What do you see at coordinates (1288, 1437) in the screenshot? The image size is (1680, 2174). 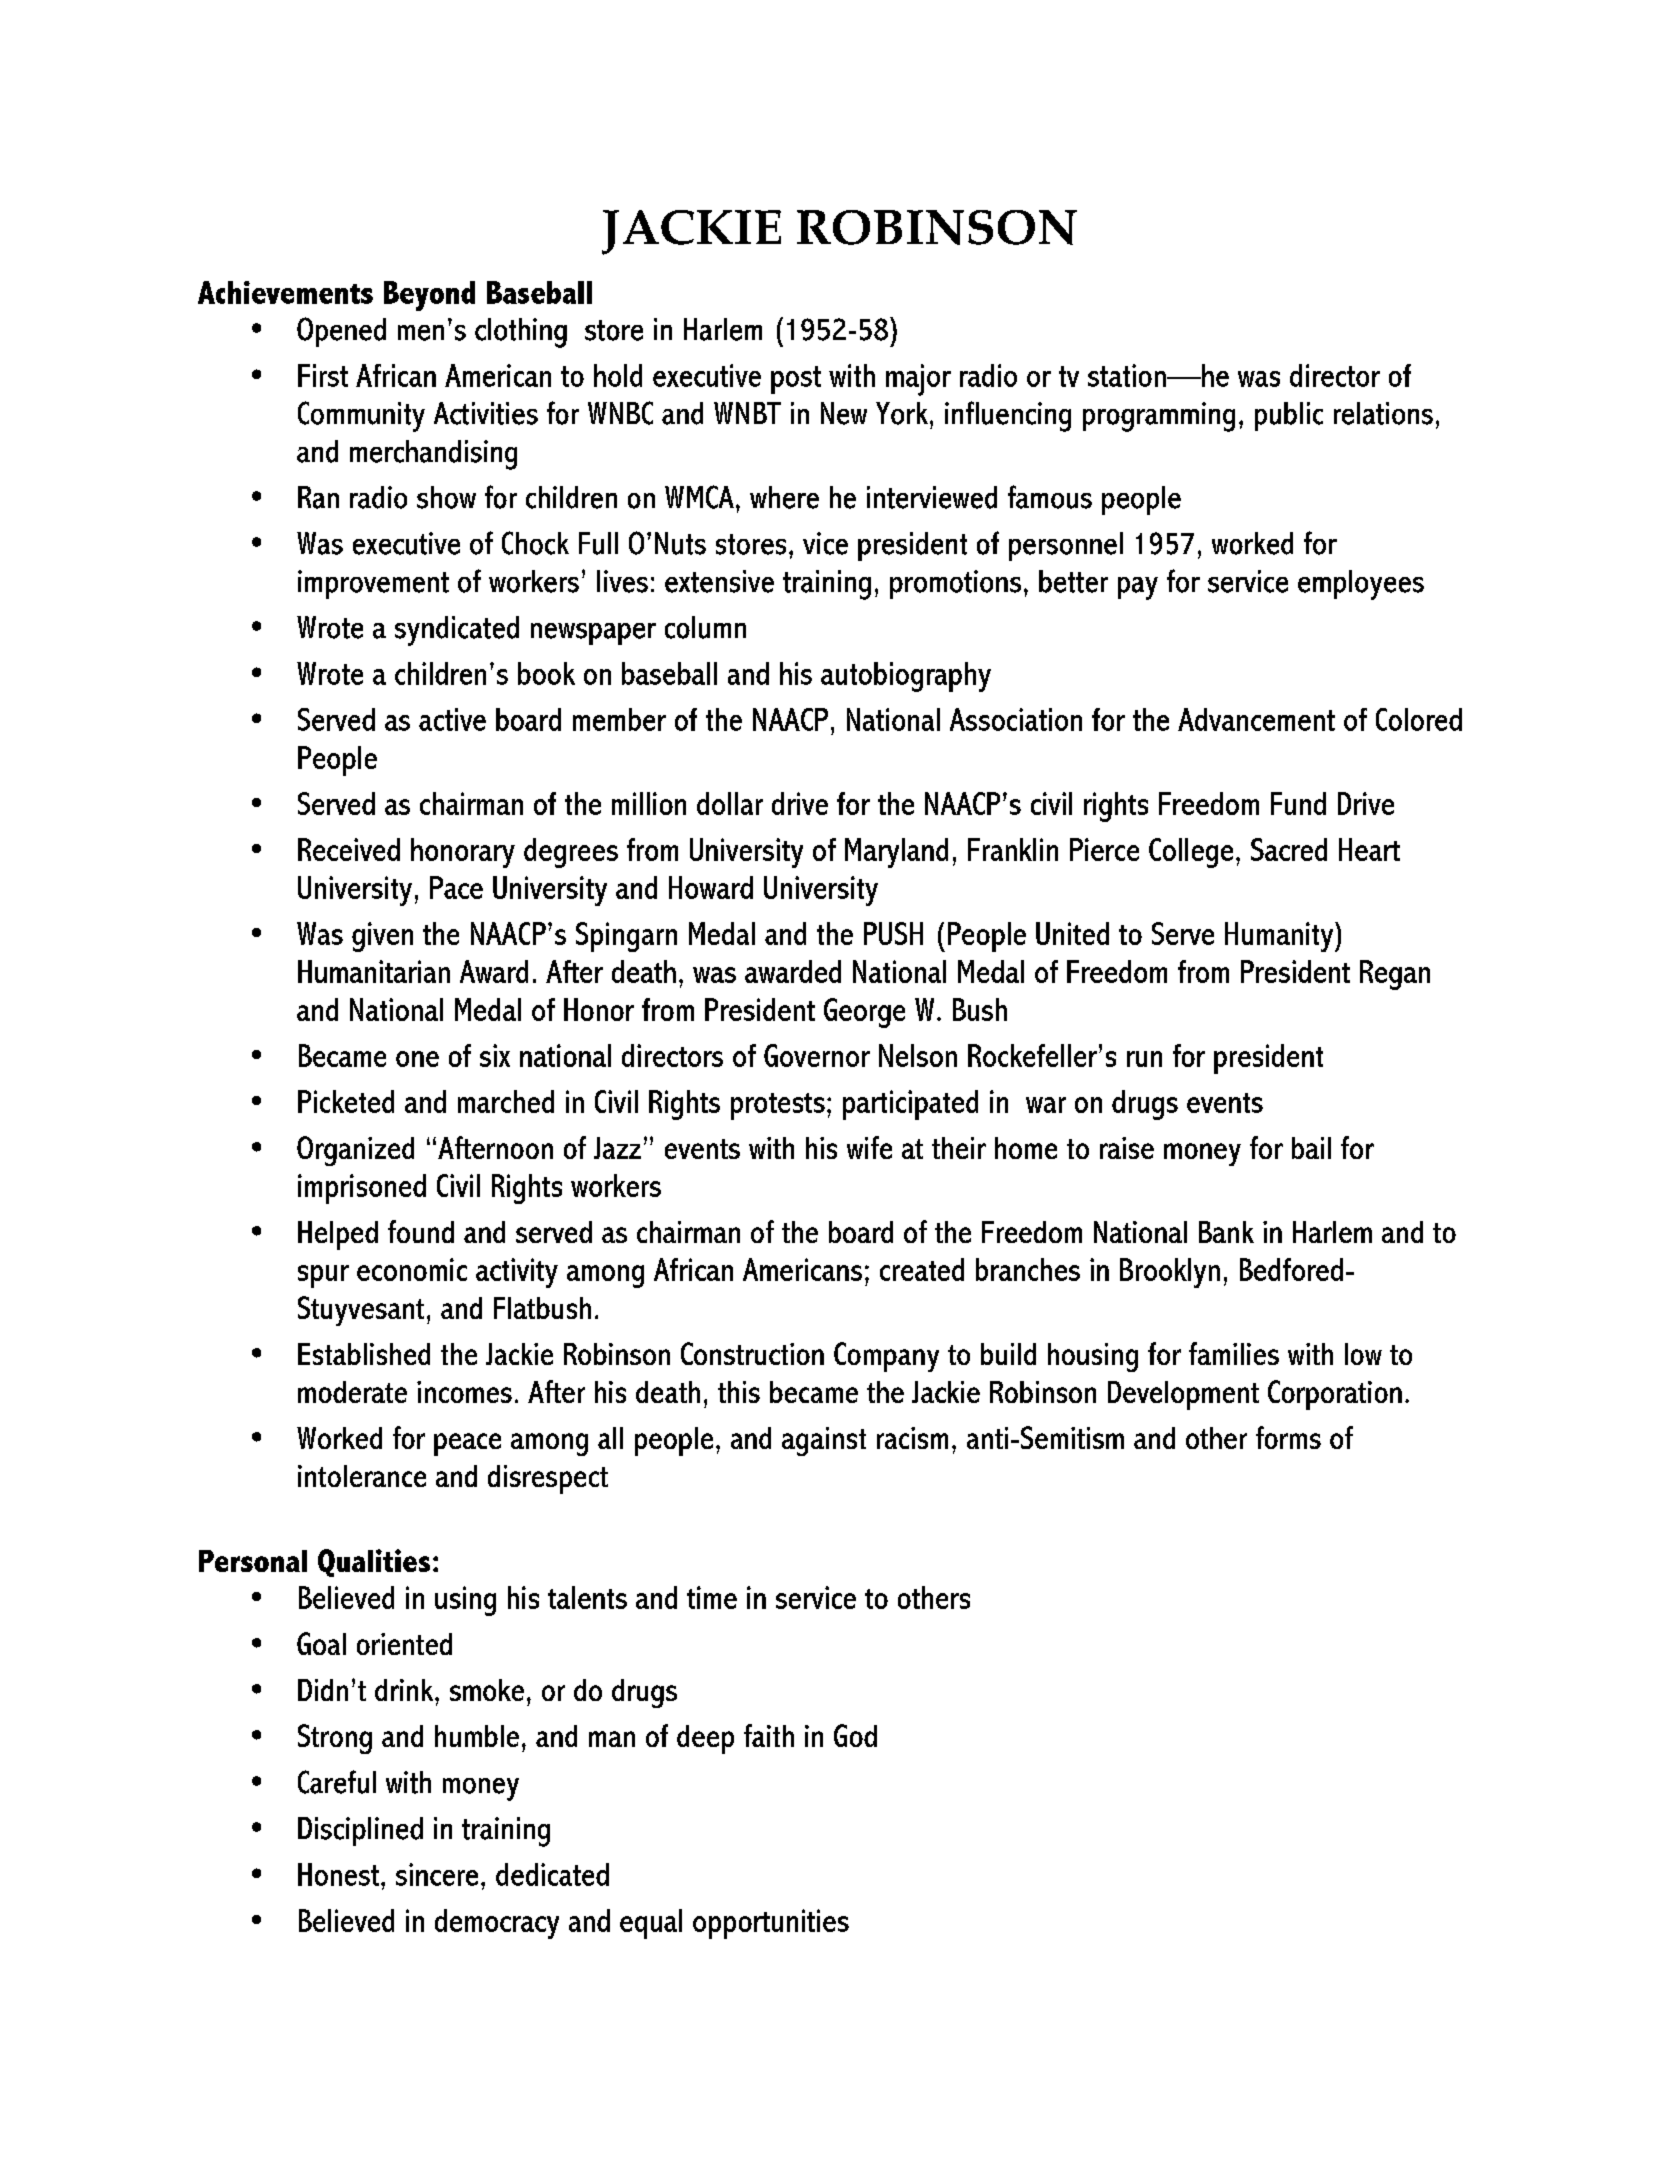 I see `forms` at bounding box center [1288, 1437].
